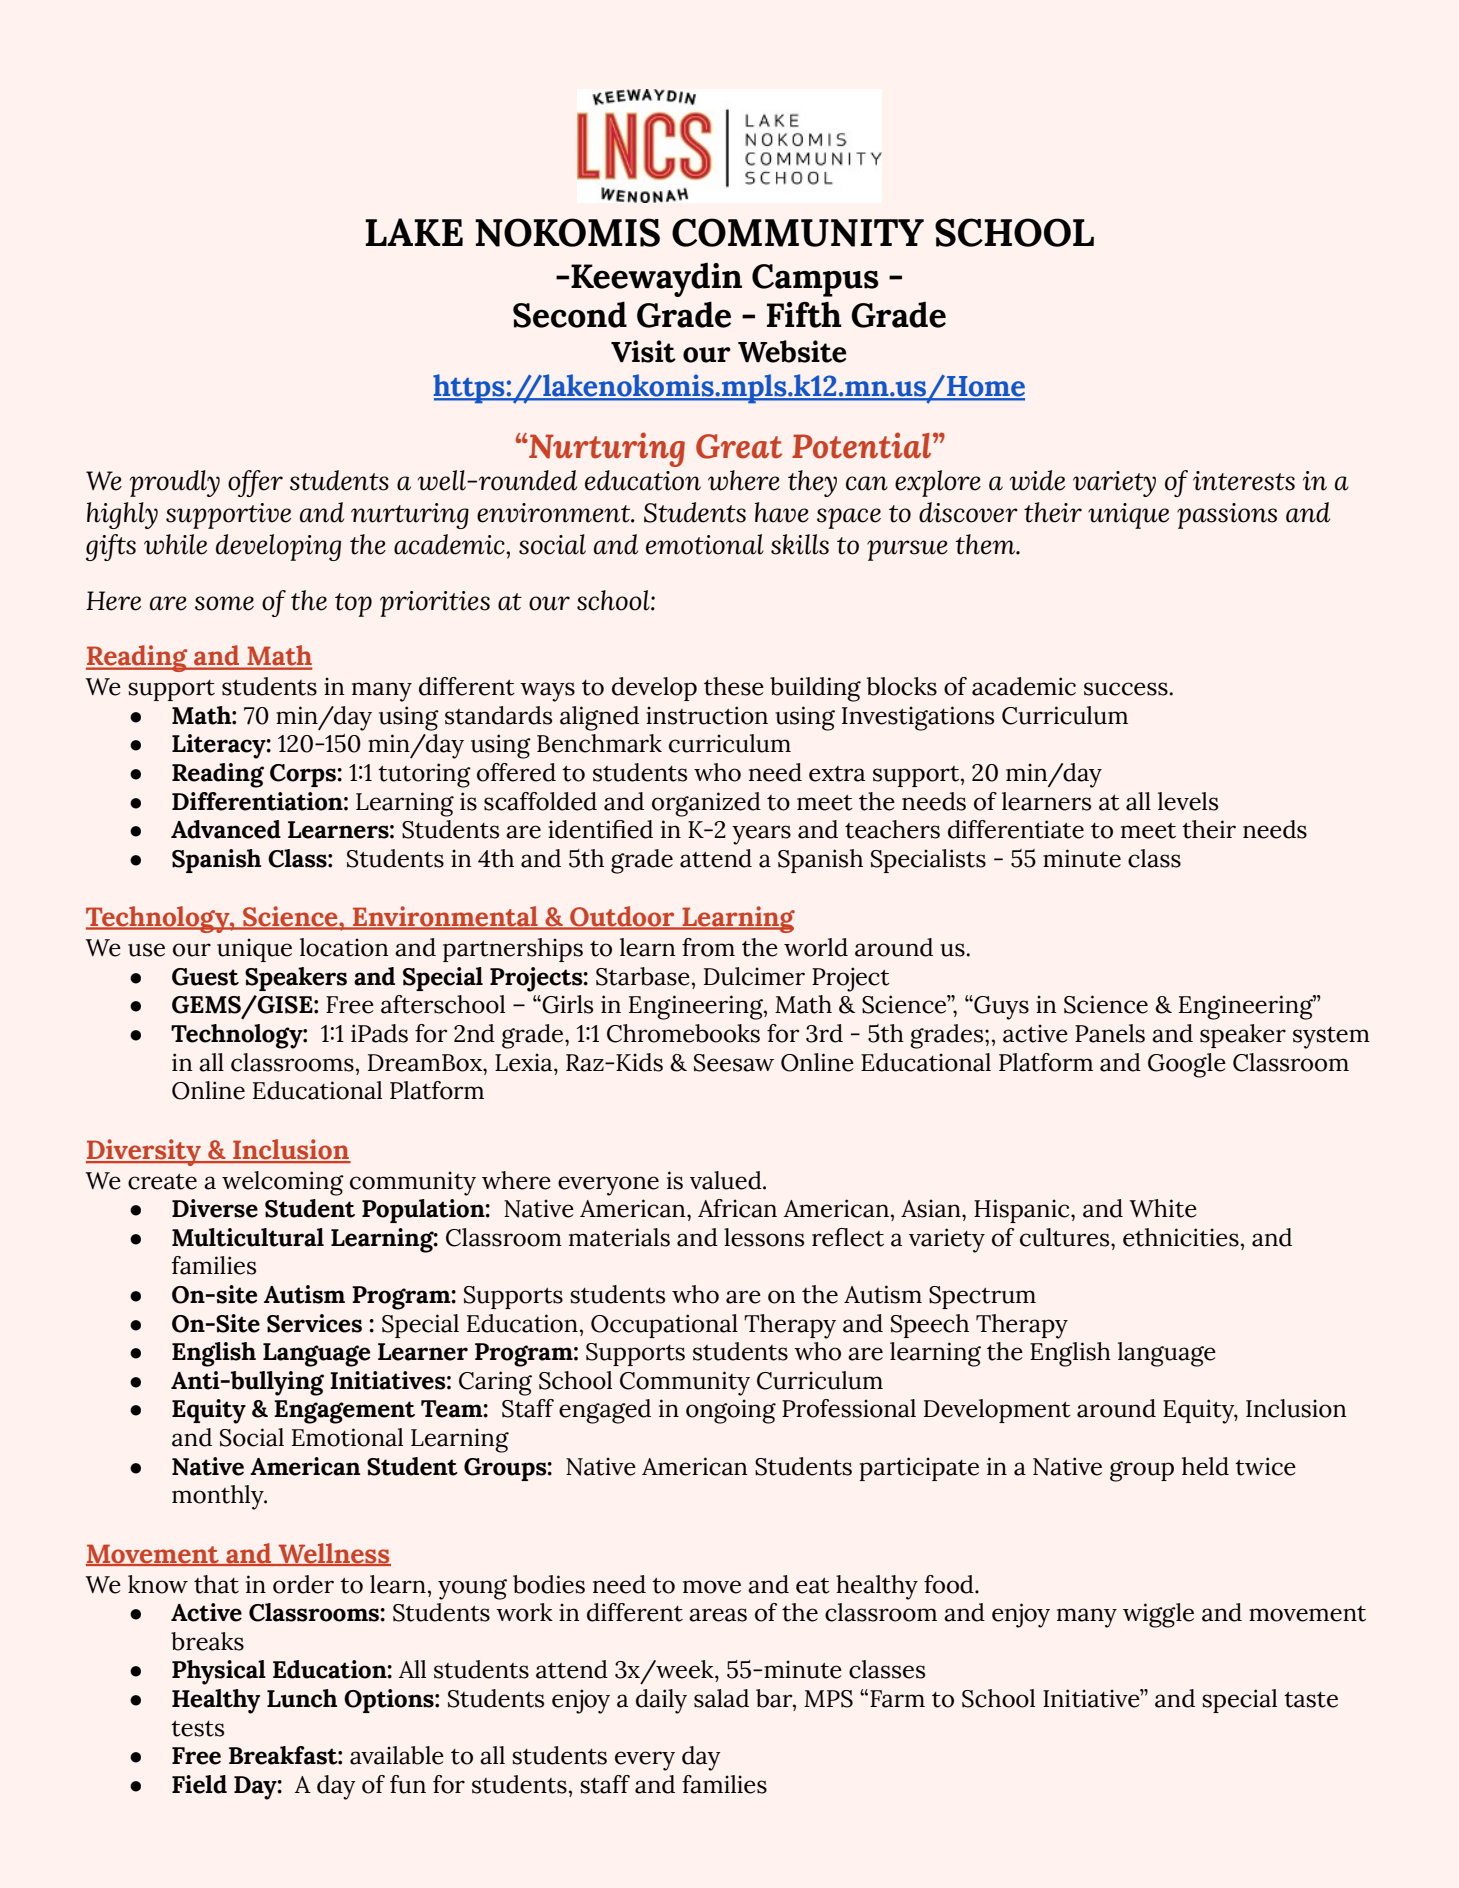 The width and height of the screenshot is (1459, 1888). I want to click on taste, so click(1311, 1700).
